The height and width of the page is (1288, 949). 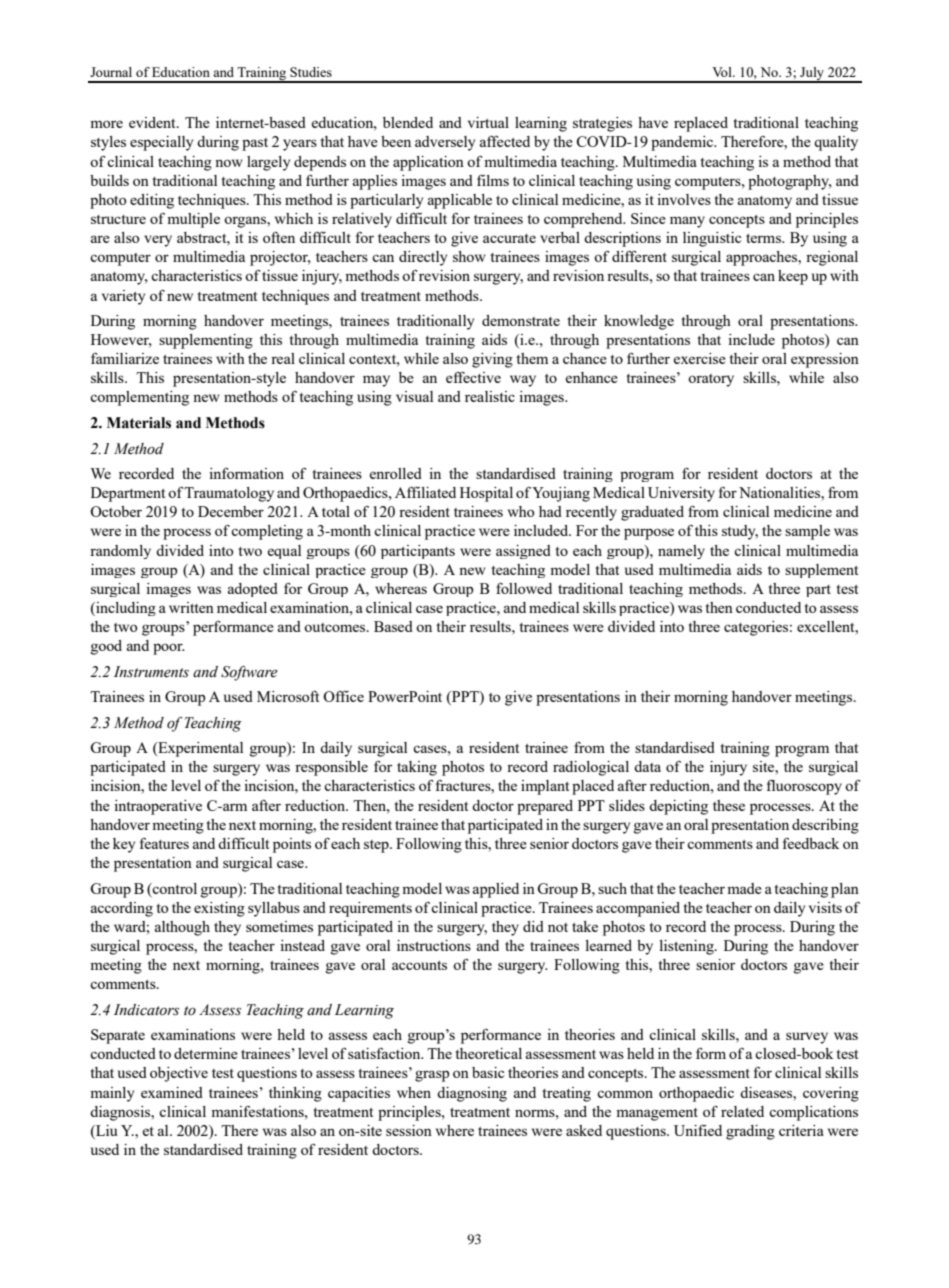 I want to click on made, so click(x=744, y=888).
